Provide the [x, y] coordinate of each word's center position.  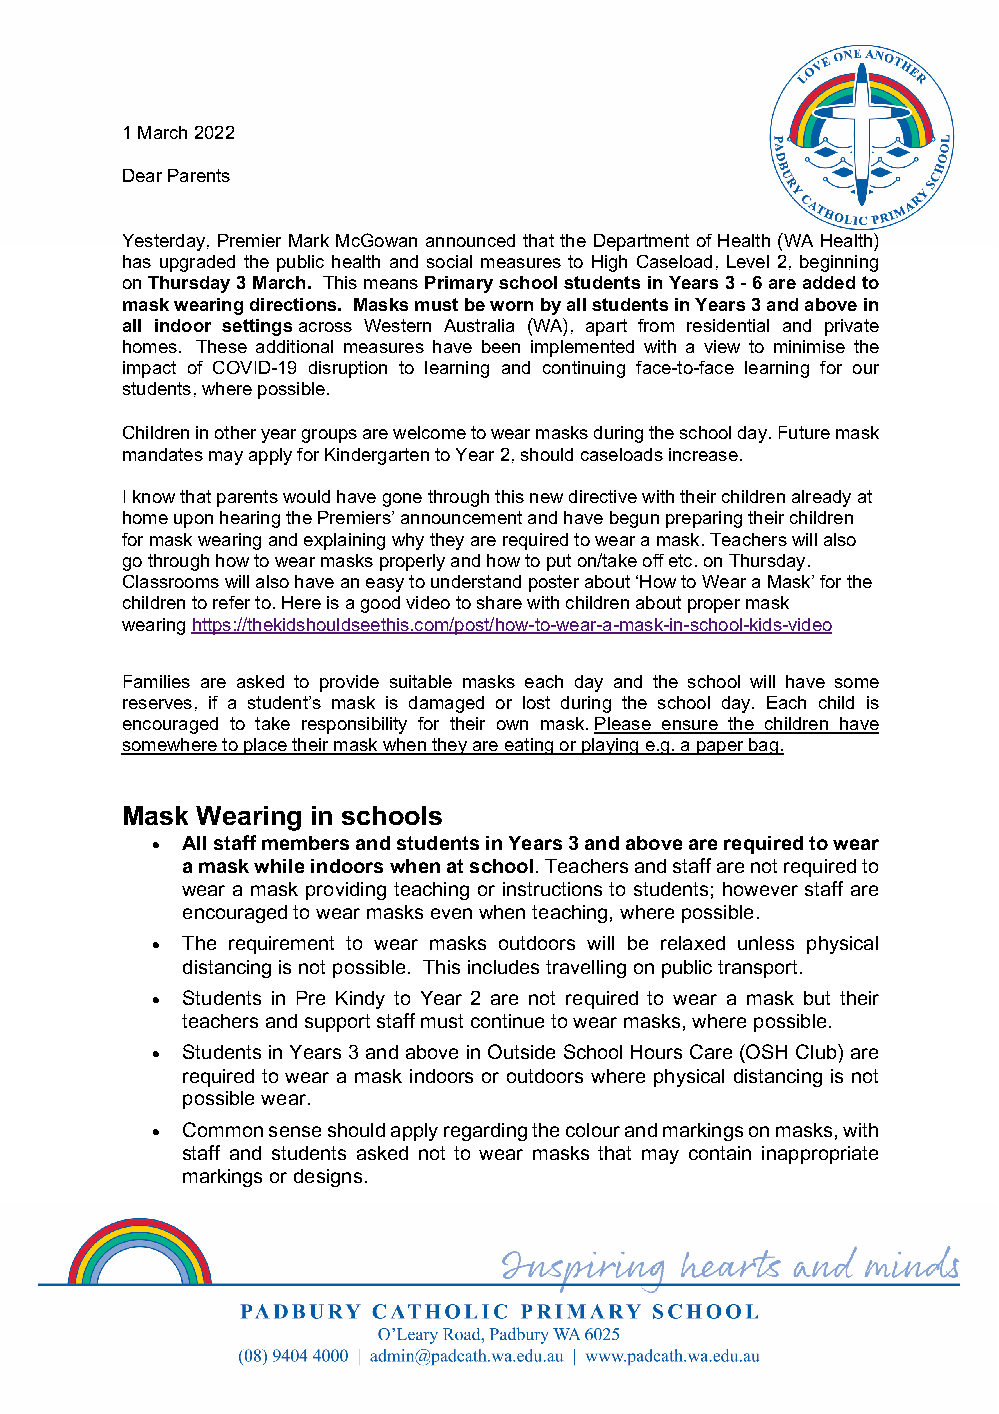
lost [536, 702]
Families [157, 681]
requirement [281, 945]
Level [748, 261]
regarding [485, 1132]
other [235, 432]
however [760, 889]
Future [804, 432]
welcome [429, 432]
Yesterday [164, 242]
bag [763, 746]
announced [470, 240]
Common [223, 1129]
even [451, 913]
